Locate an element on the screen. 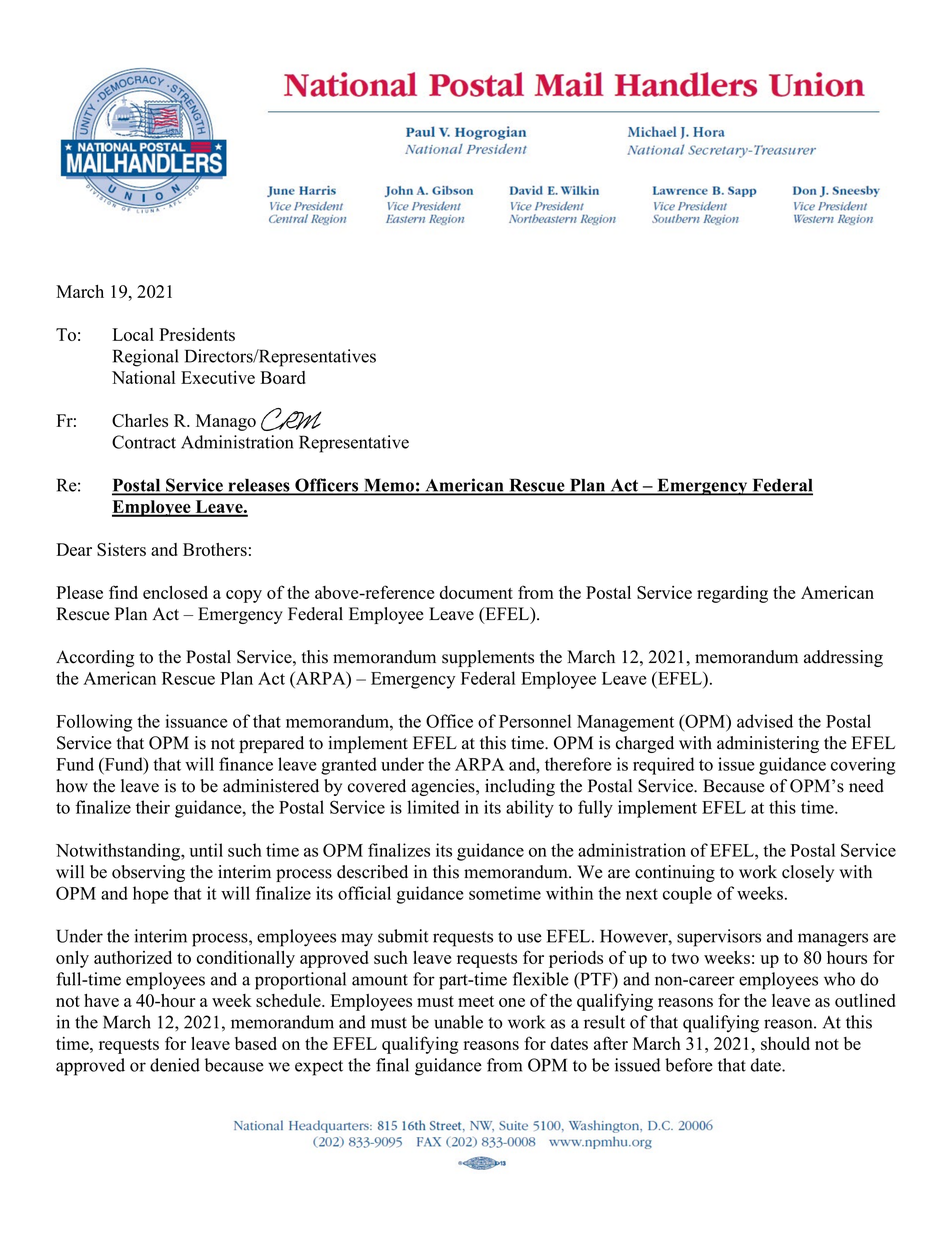 The height and width of the screenshot is (1233, 952). document is located at coordinates (476, 592).
